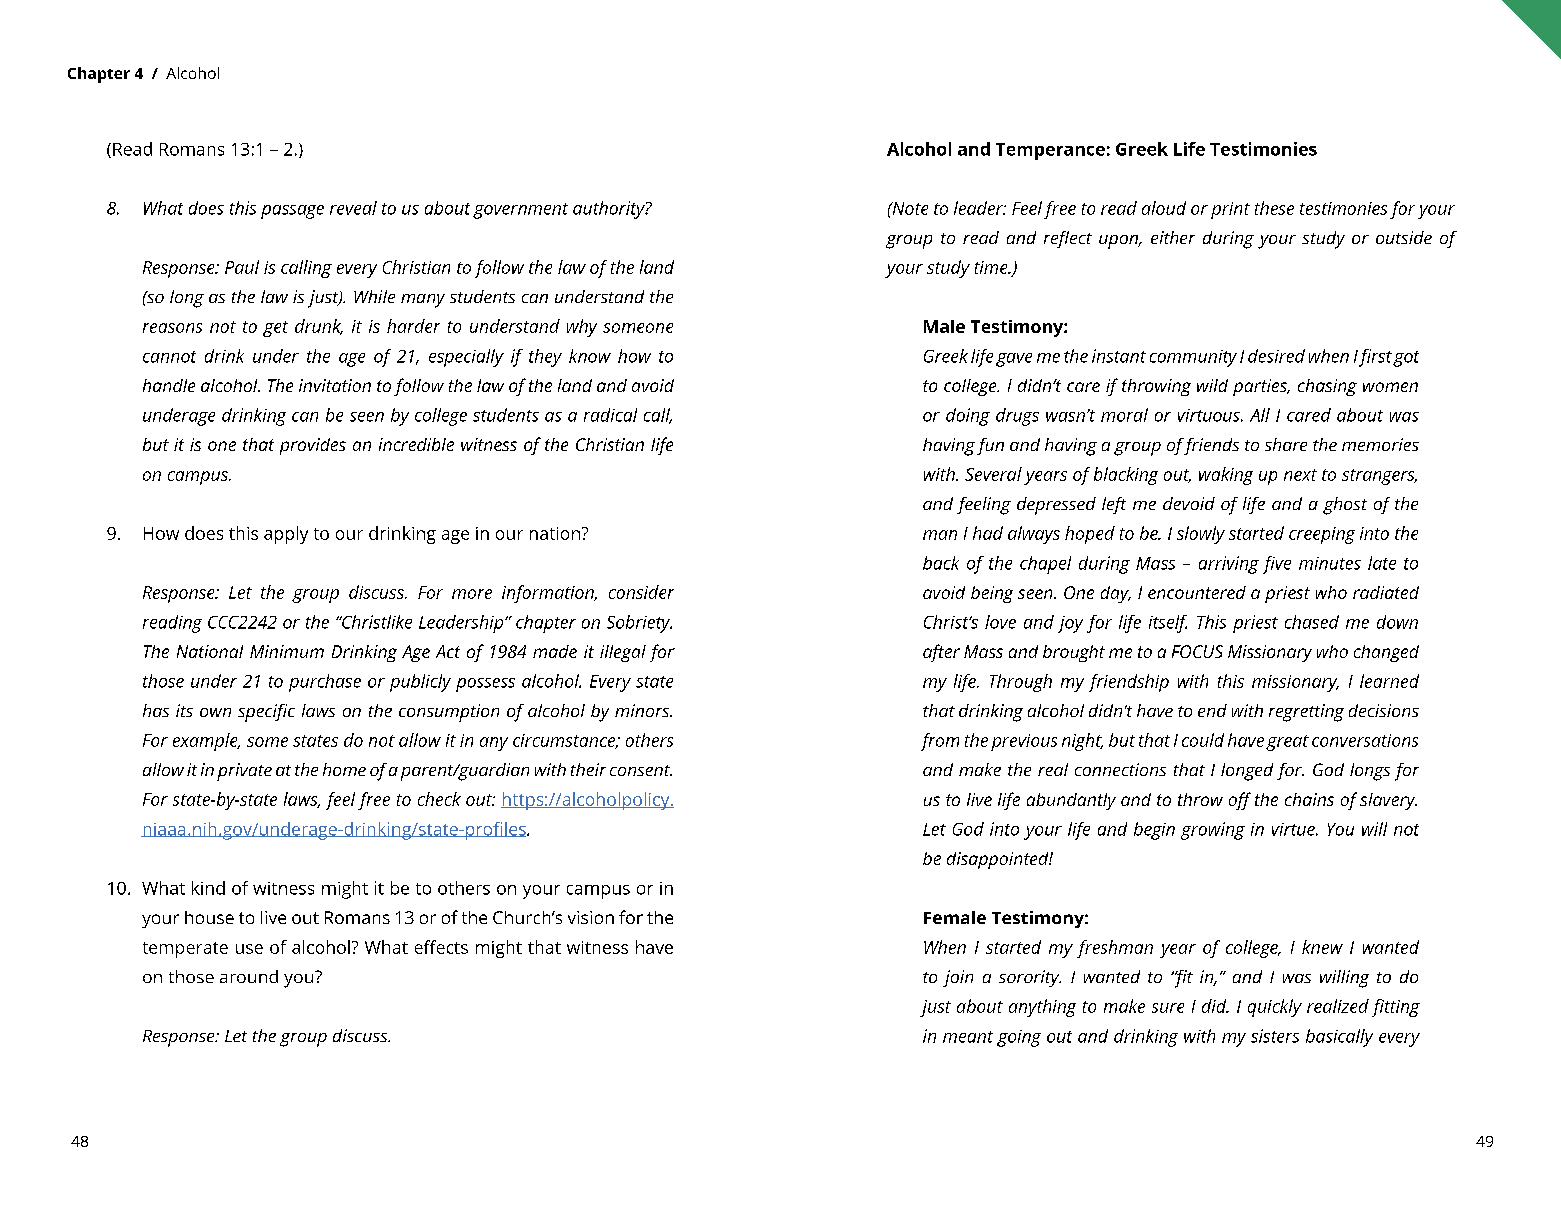  I want to click on encountered, so click(1197, 592).
